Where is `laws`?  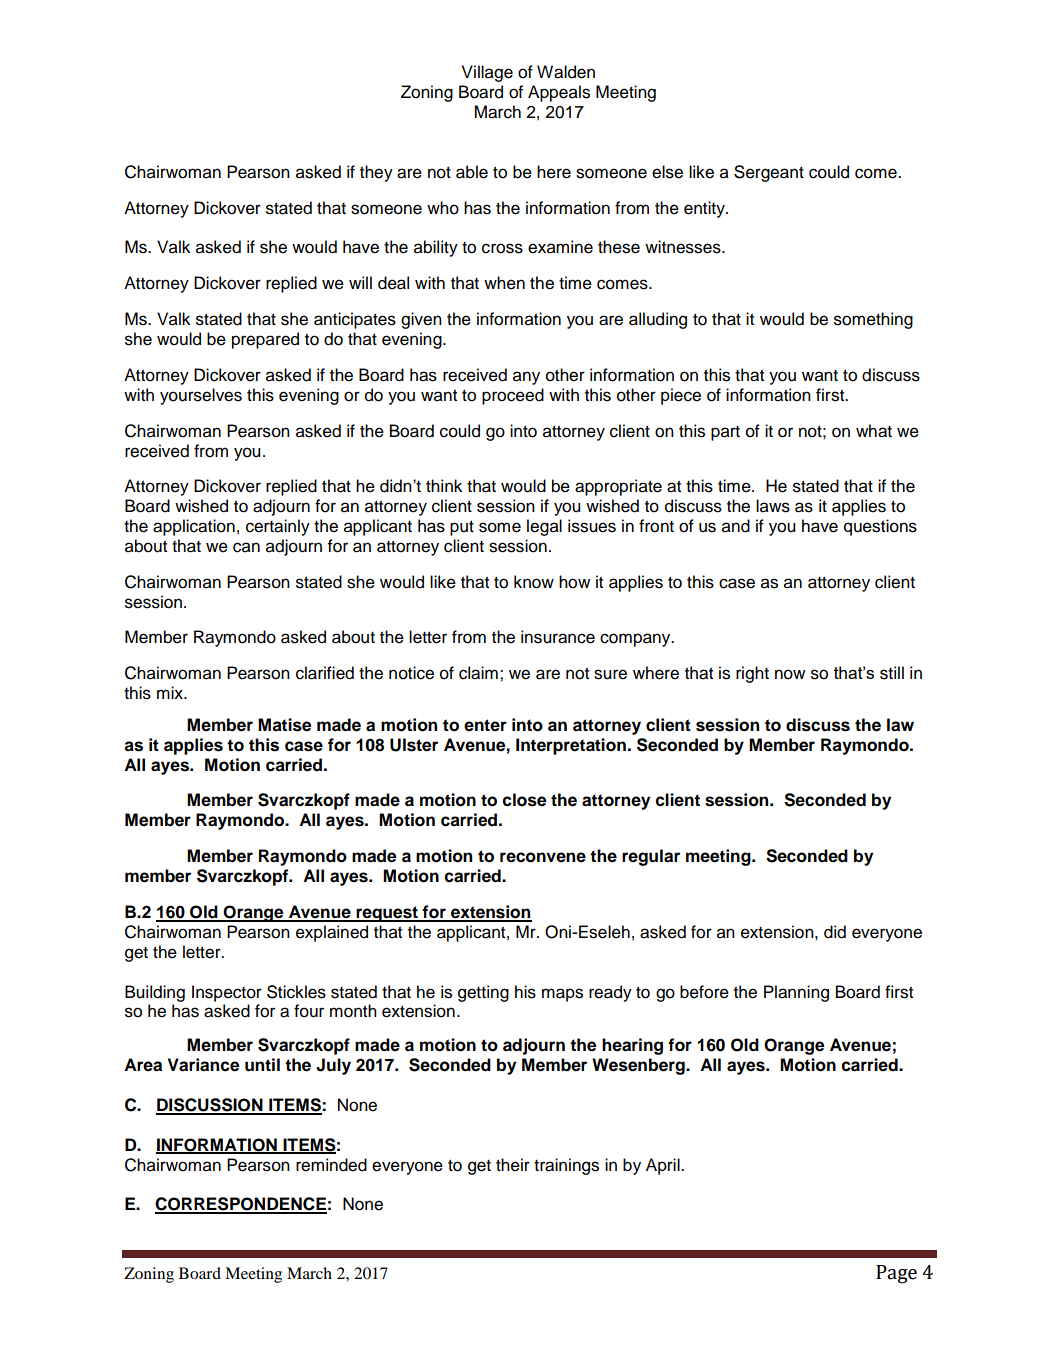
laws is located at coordinates (773, 506).
